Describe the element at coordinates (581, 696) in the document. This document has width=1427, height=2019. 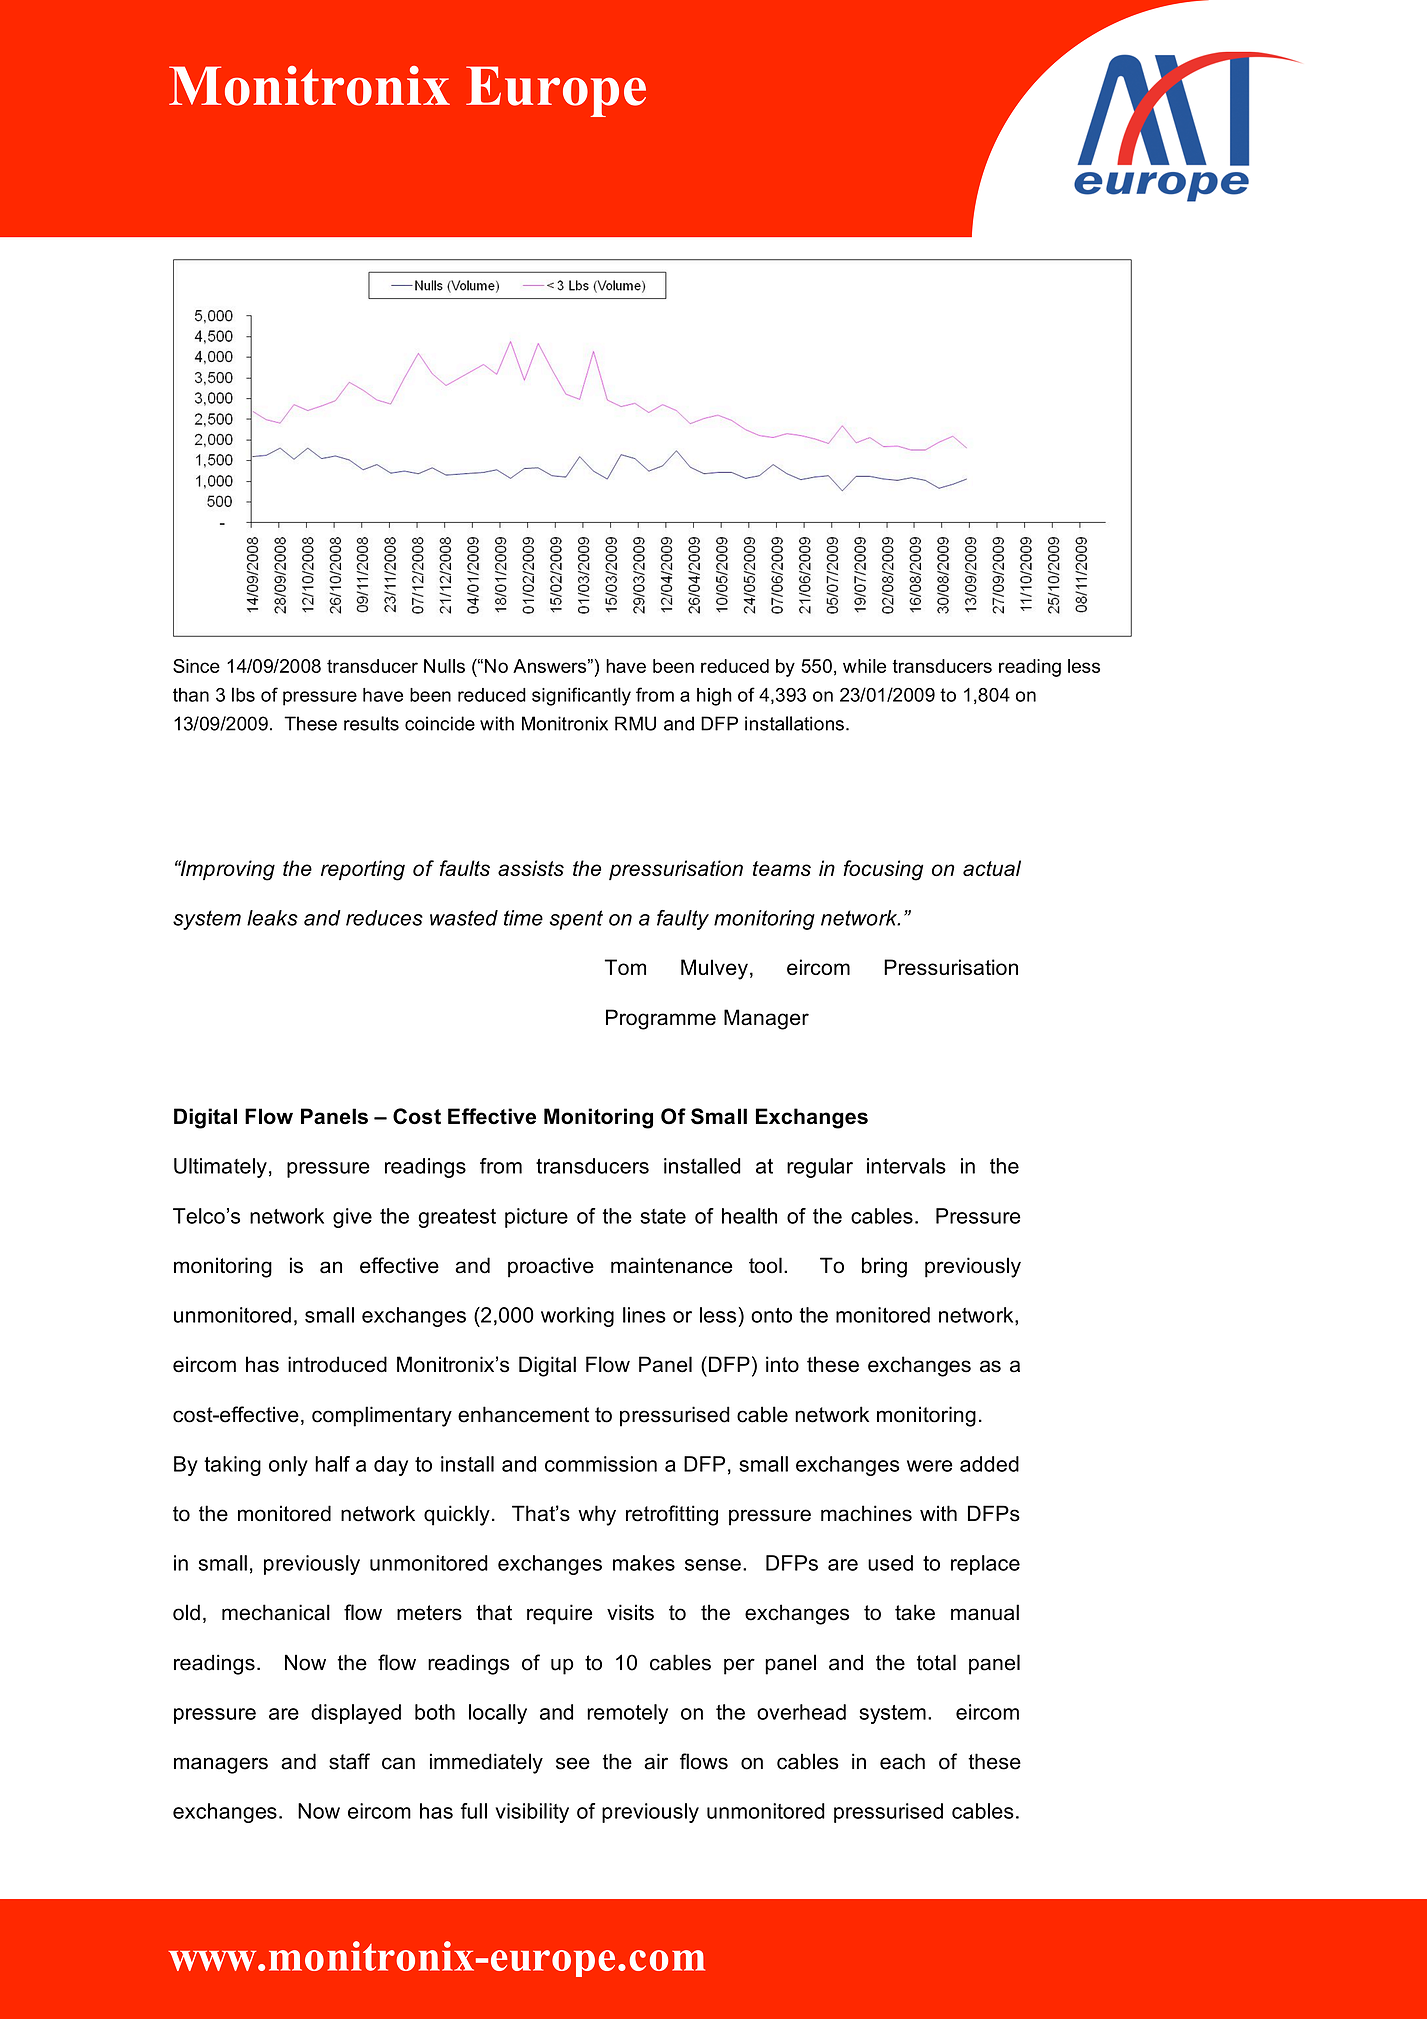
I see `significantly` at that location.
